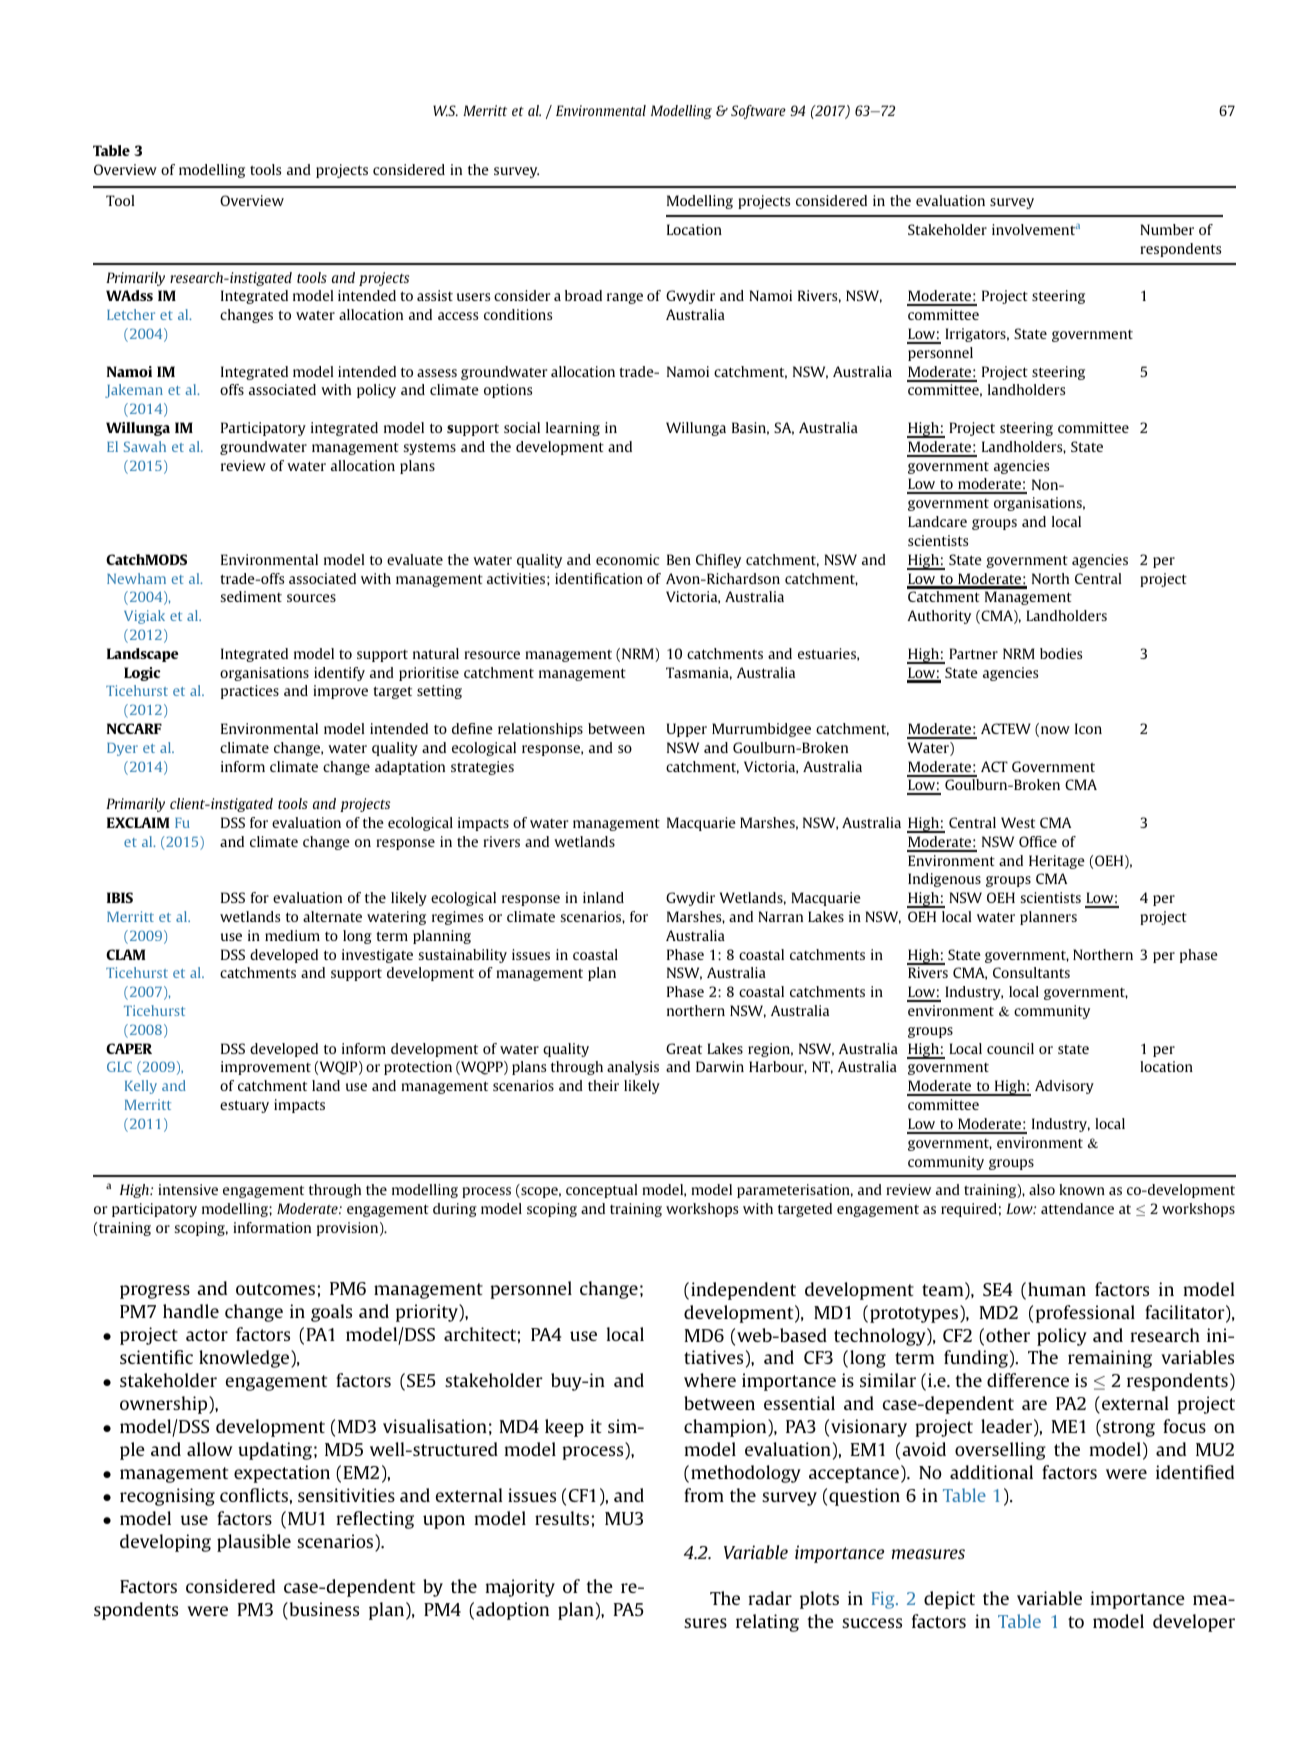  What do you see at coordinates (254, 1543) in the screenshot?
I see `plausible` at bounding box center [254, 1543].
